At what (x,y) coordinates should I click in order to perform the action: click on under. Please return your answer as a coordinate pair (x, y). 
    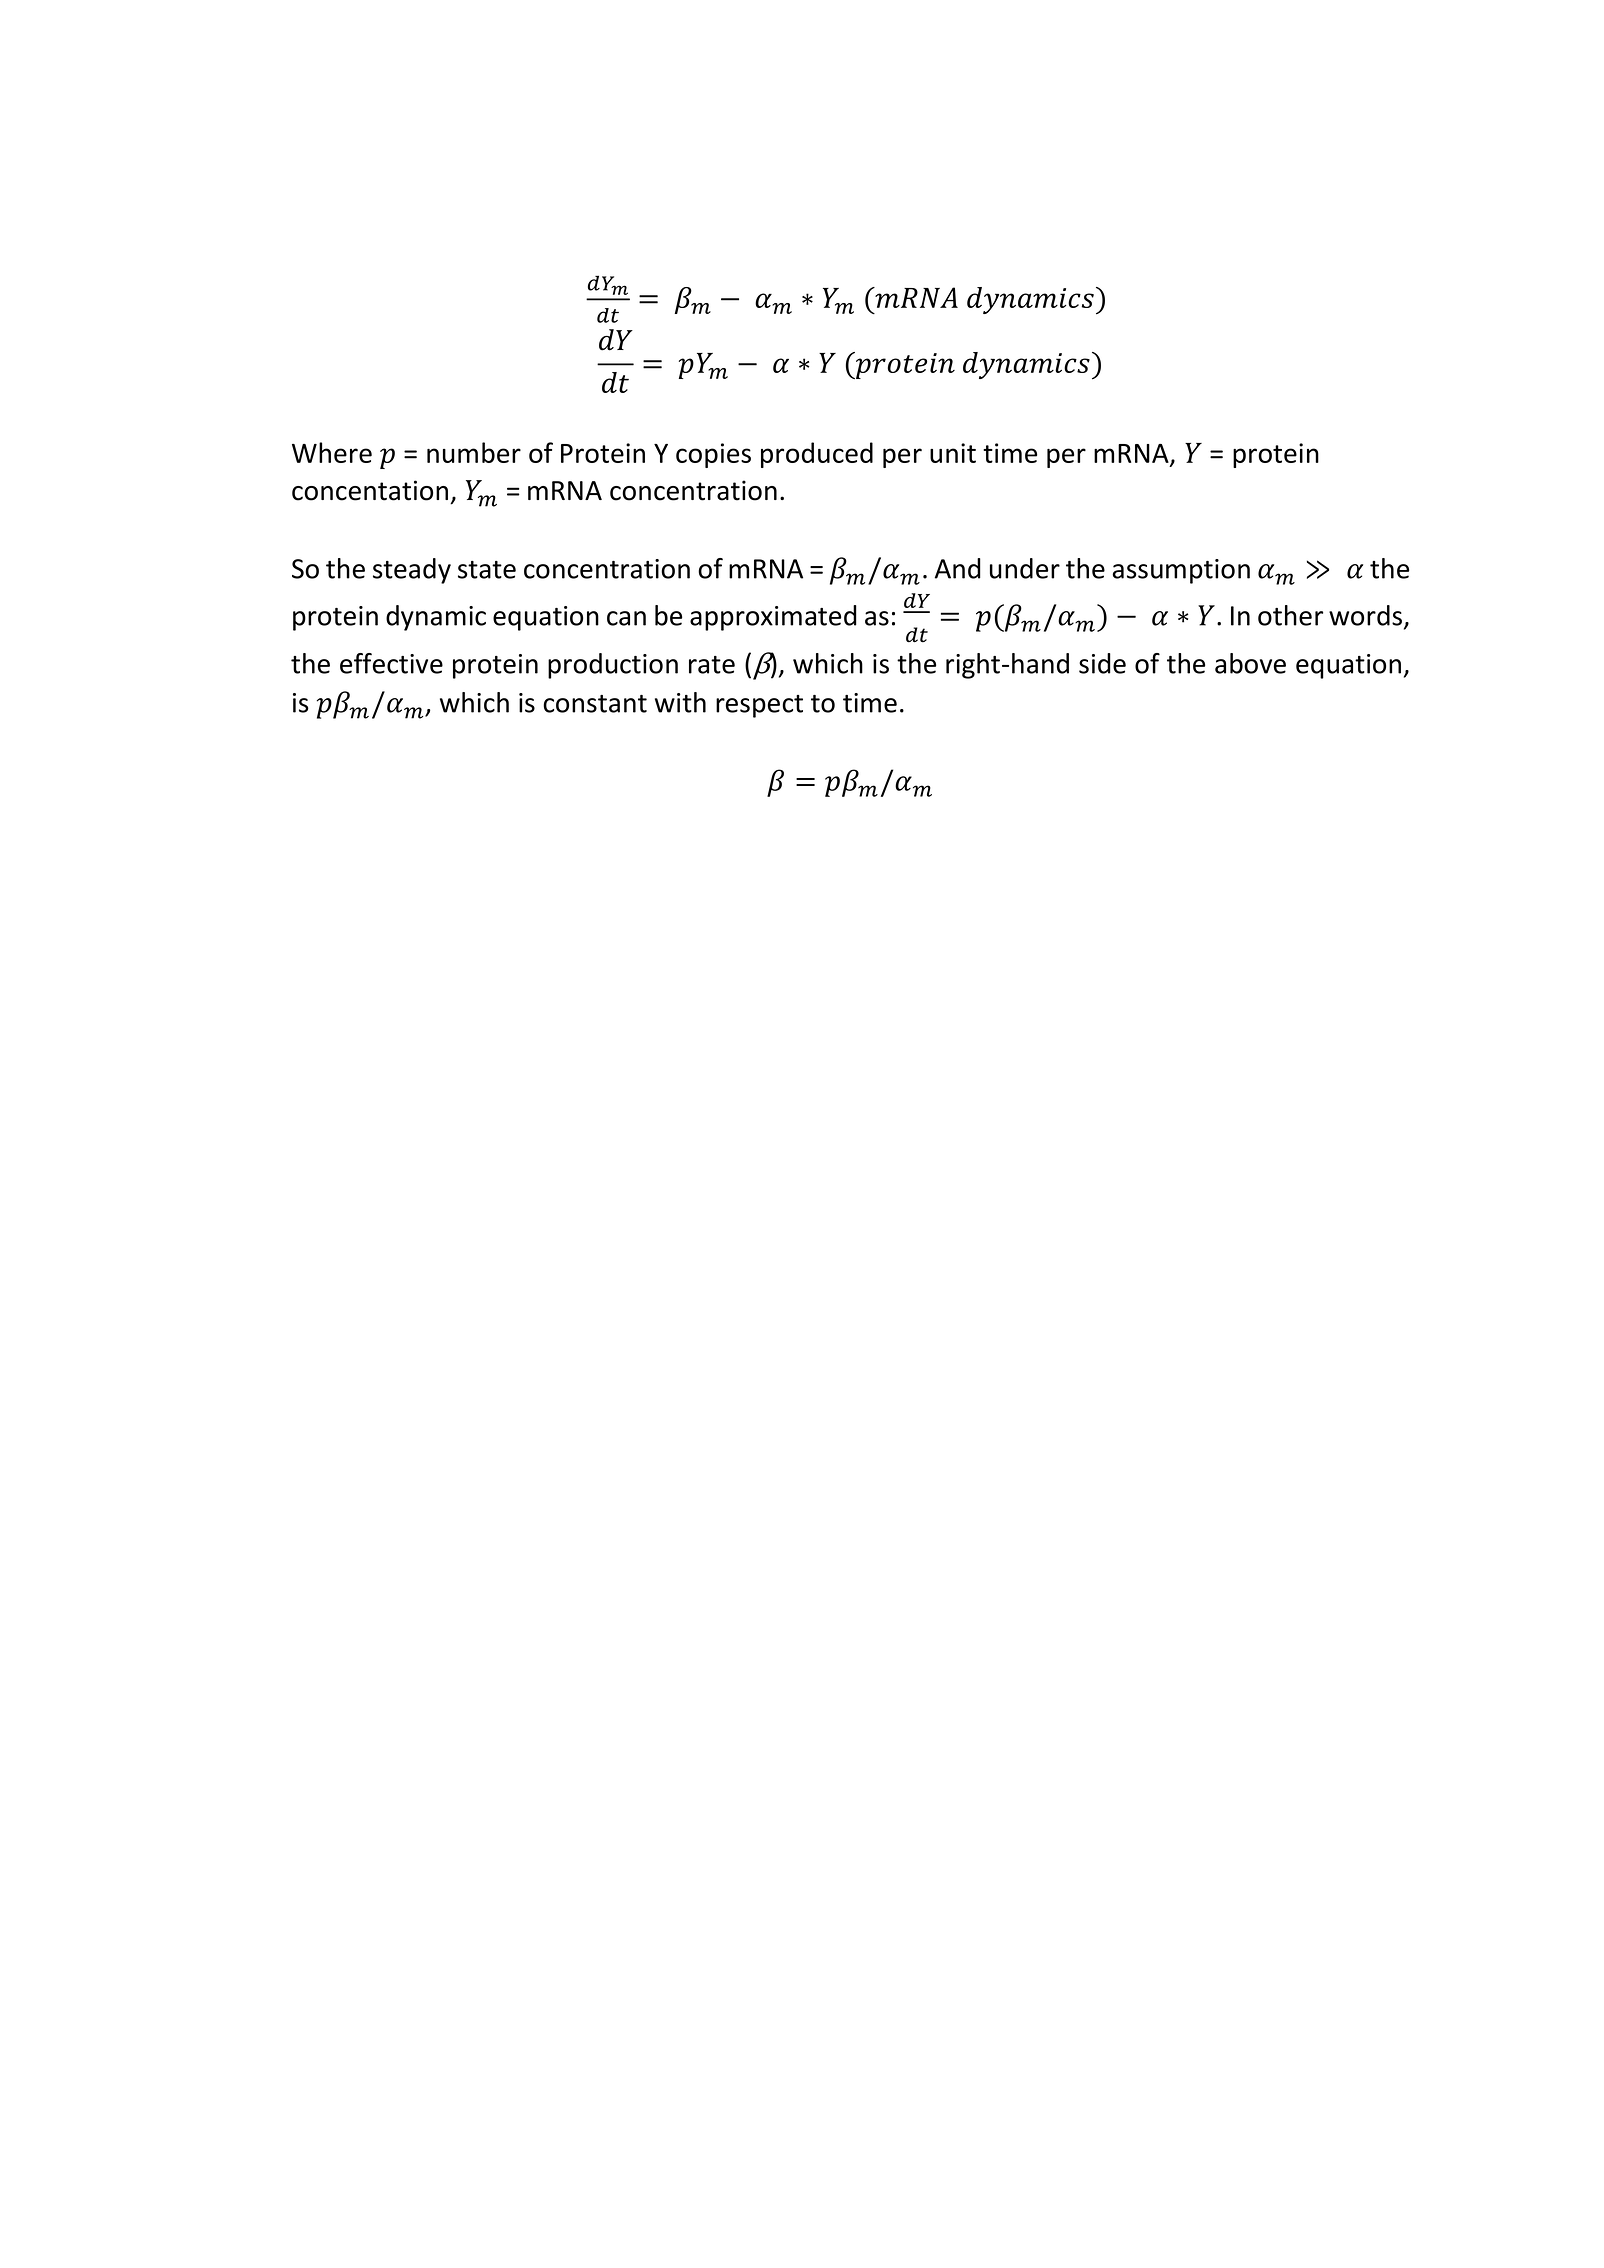
    Looking at the image, I should click on (1025, 568).
